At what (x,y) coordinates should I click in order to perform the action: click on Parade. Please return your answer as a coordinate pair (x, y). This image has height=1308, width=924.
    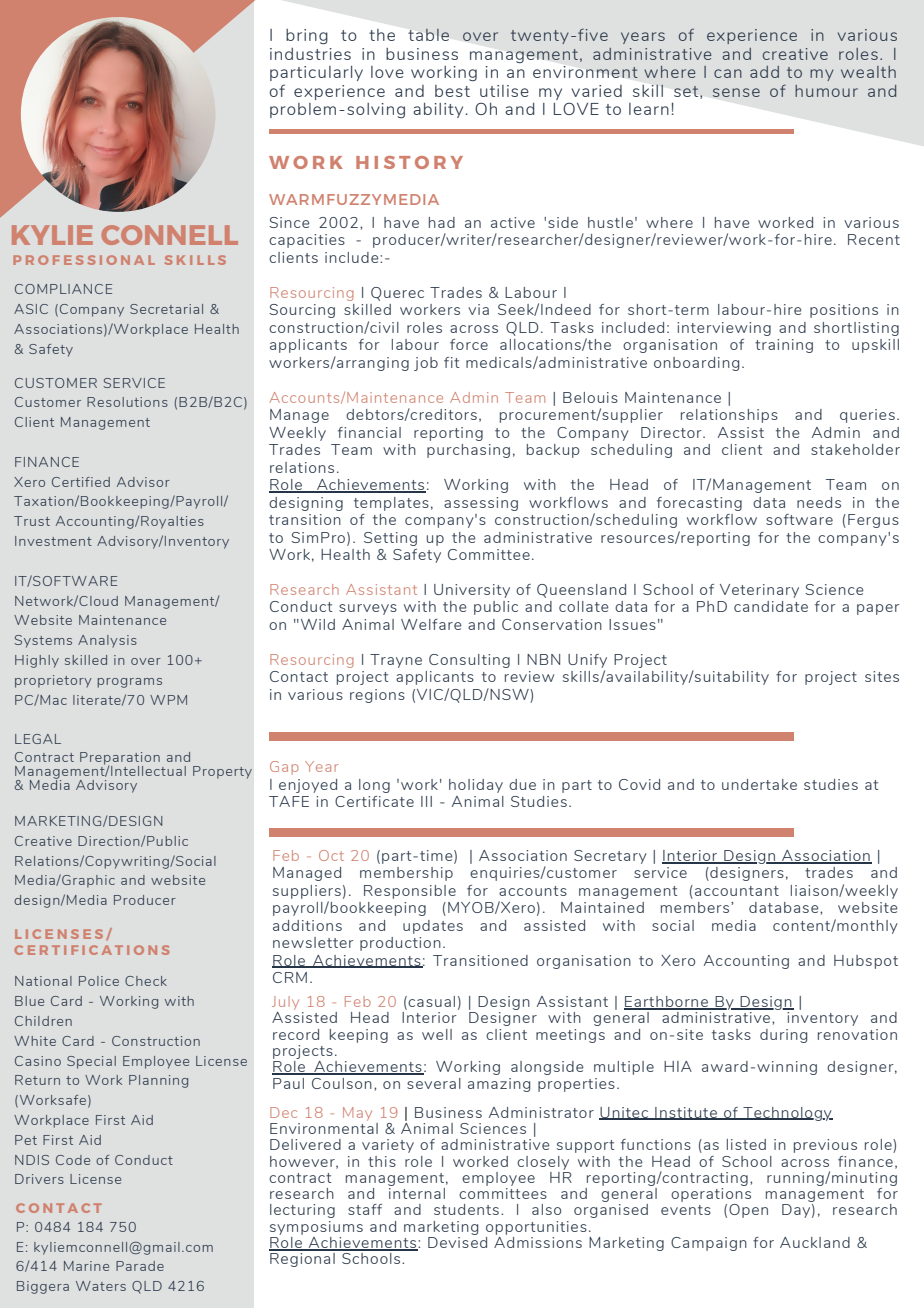
    Looking at the image, I should click on (140, 1266).
